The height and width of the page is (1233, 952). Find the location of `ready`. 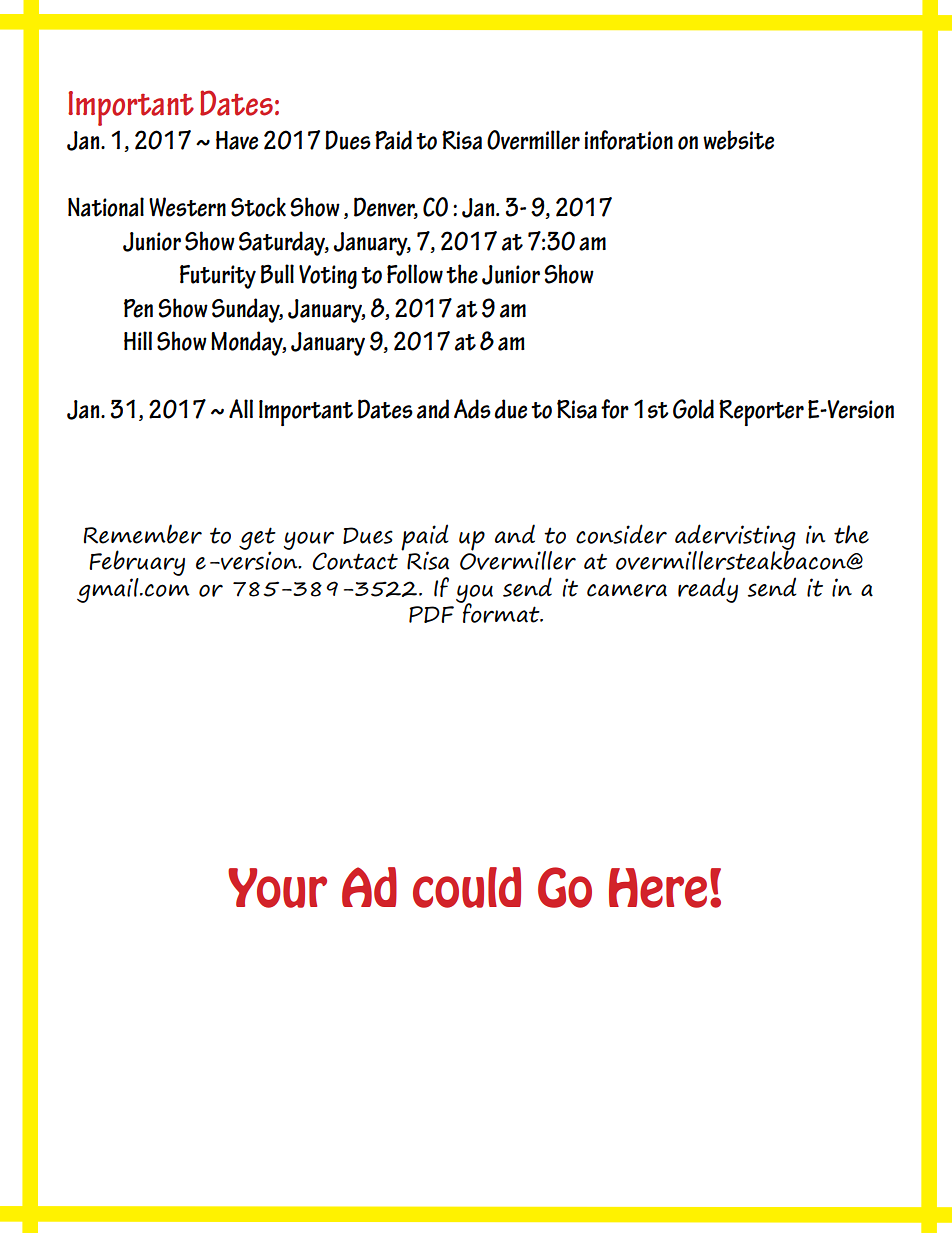

ready is located at coordinates (708, 590).
